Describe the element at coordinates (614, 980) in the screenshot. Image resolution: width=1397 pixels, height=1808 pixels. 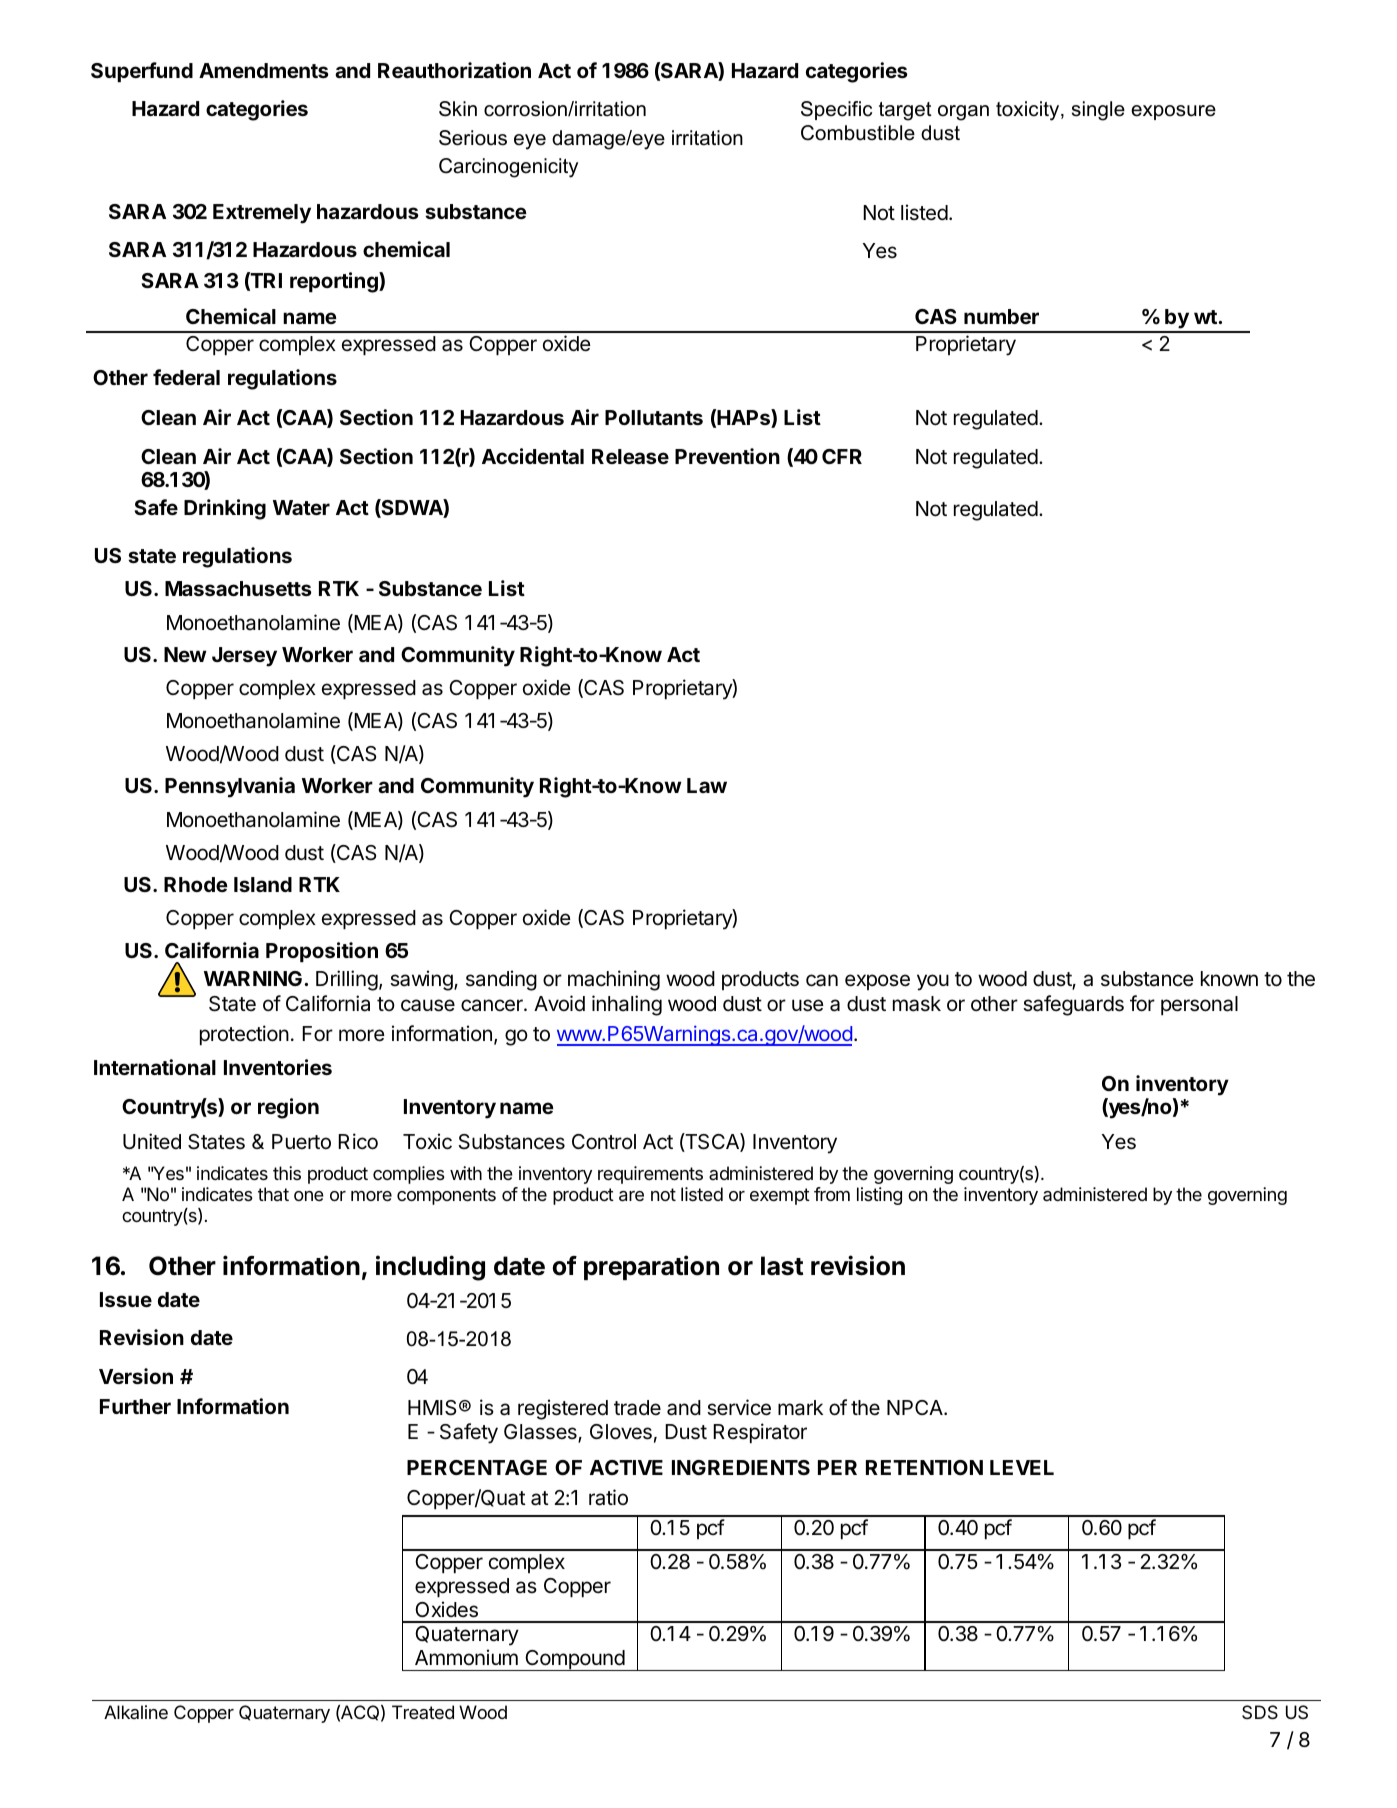
I see `machining` at that location.
